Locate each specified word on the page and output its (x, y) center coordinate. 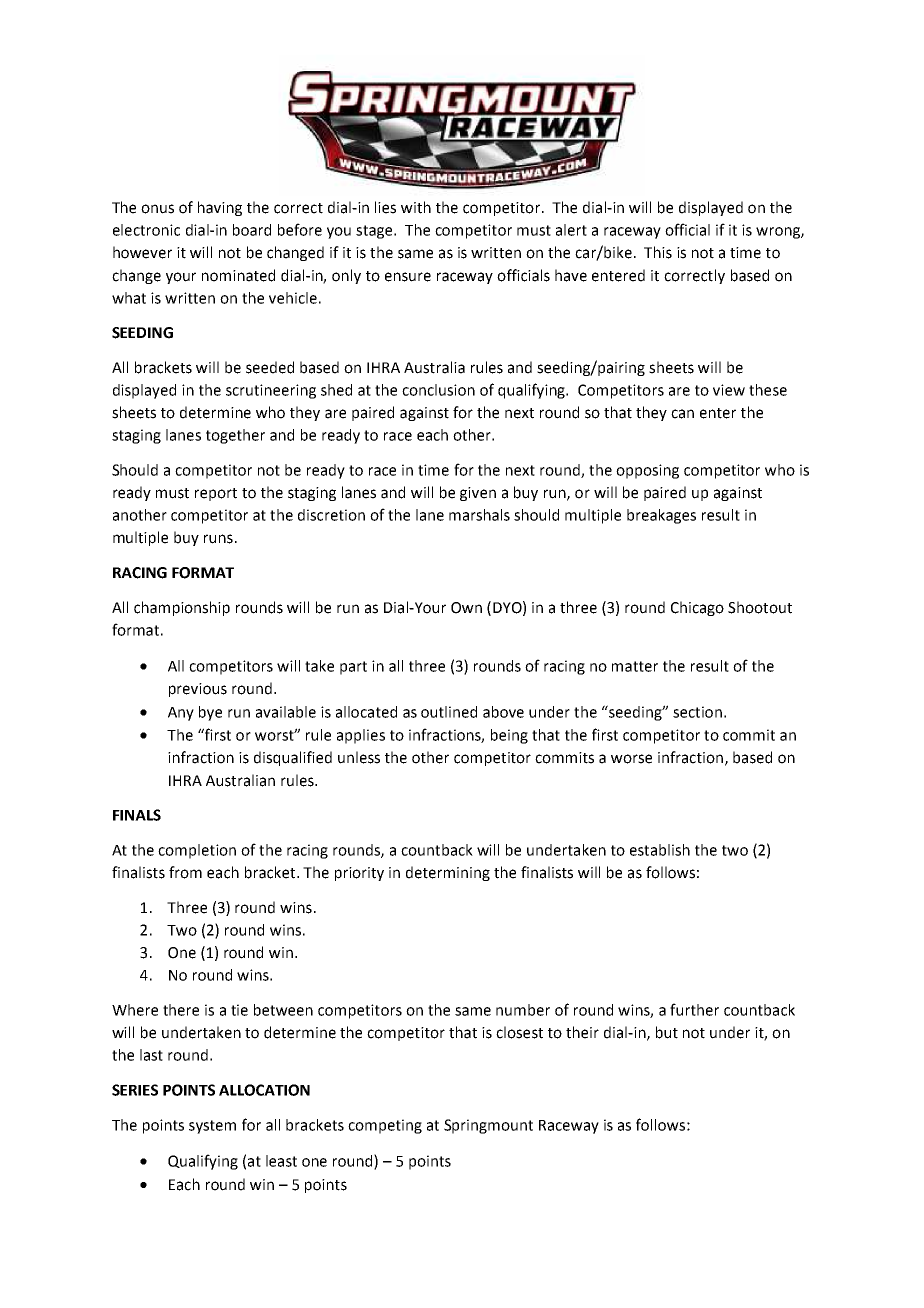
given (478, 494)
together (235, 436)
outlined (449, 712)
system (212, 1127)
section (697, 712)
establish (660, 850)
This (658, 252)
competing (385, 1126)
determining (448, 873)
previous (198, 690)
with (416, 207)
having (220, 208)
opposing (647, 471)
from (185, 872)
